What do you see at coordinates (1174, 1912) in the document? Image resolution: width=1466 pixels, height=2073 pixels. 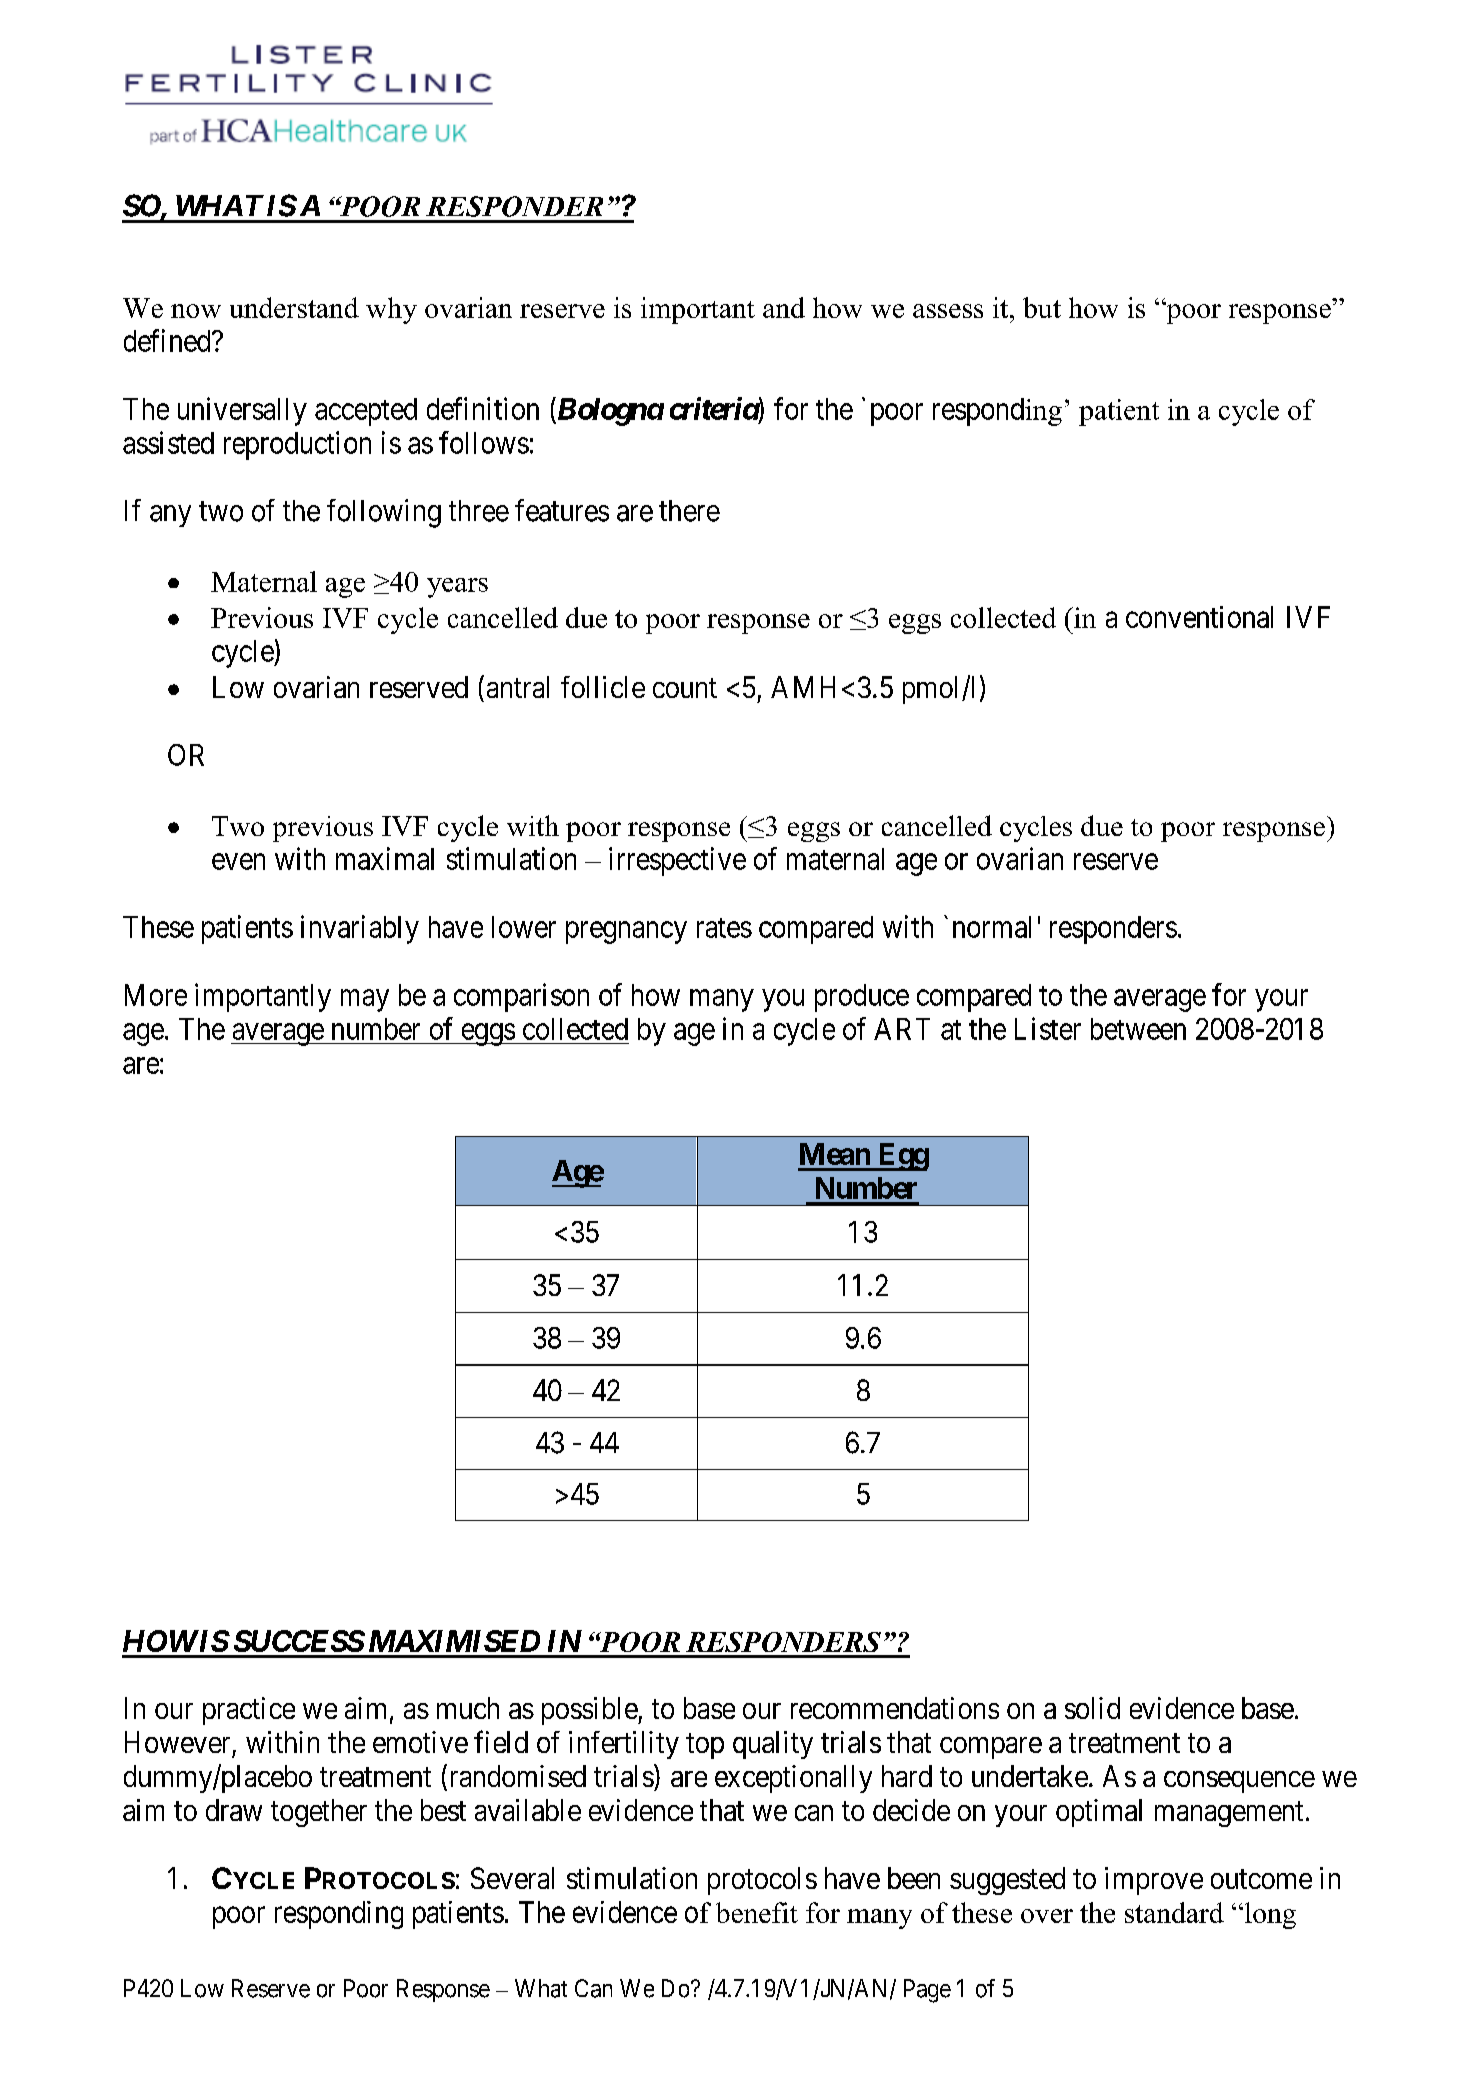 I see `standard` at bounding box center [1174, 1912].
